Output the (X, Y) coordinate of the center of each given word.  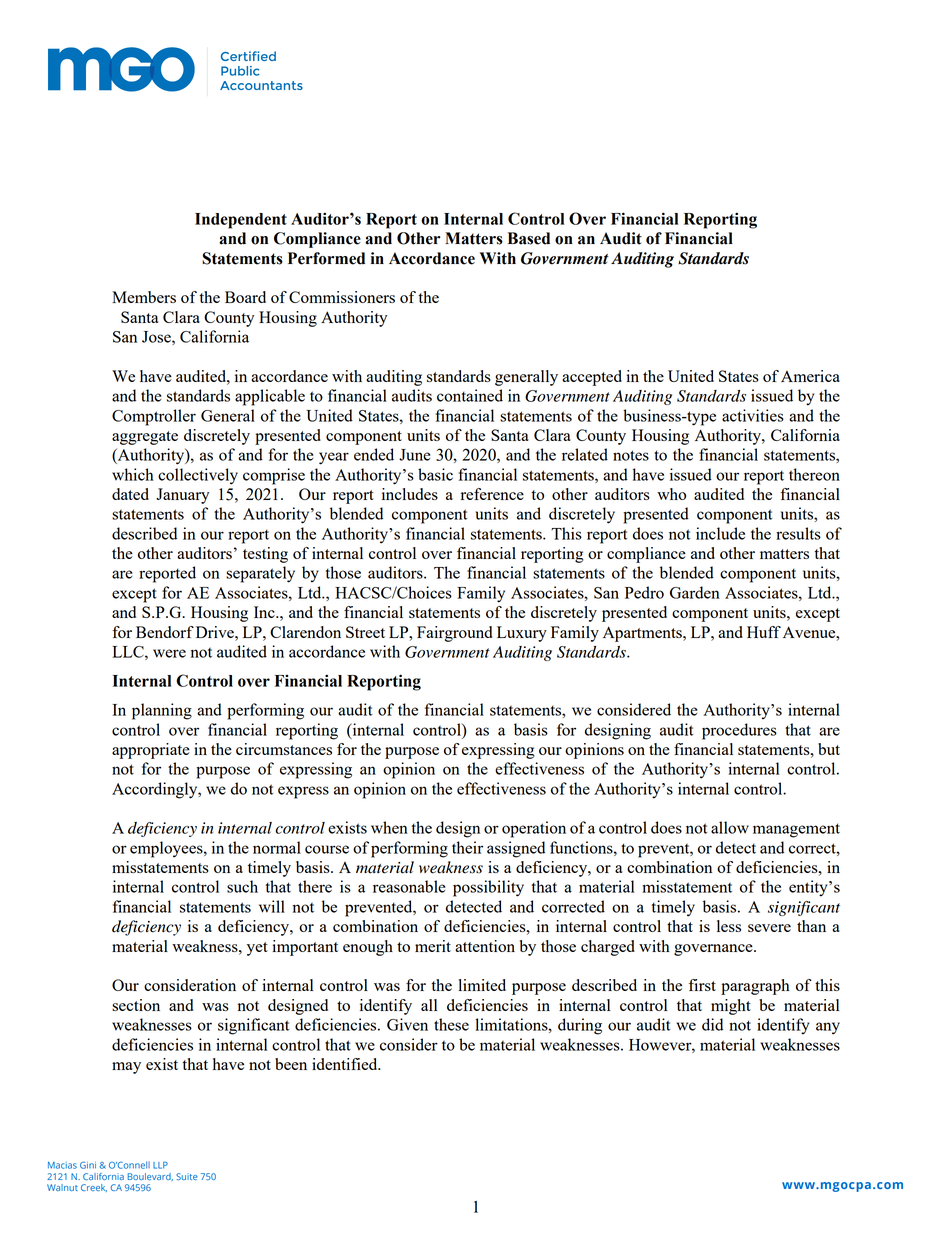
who (671, 494)
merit (433, 946)
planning (162, 711)
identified (346, 1064)
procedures (739, 731)
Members (144, 297)
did (712, 1024)
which (133, 474)
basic (435, 474)
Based (529, 238)
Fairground (454, 634)
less (729, 926)
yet (257, 949)
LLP (160, 1165)
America (810, 376)
